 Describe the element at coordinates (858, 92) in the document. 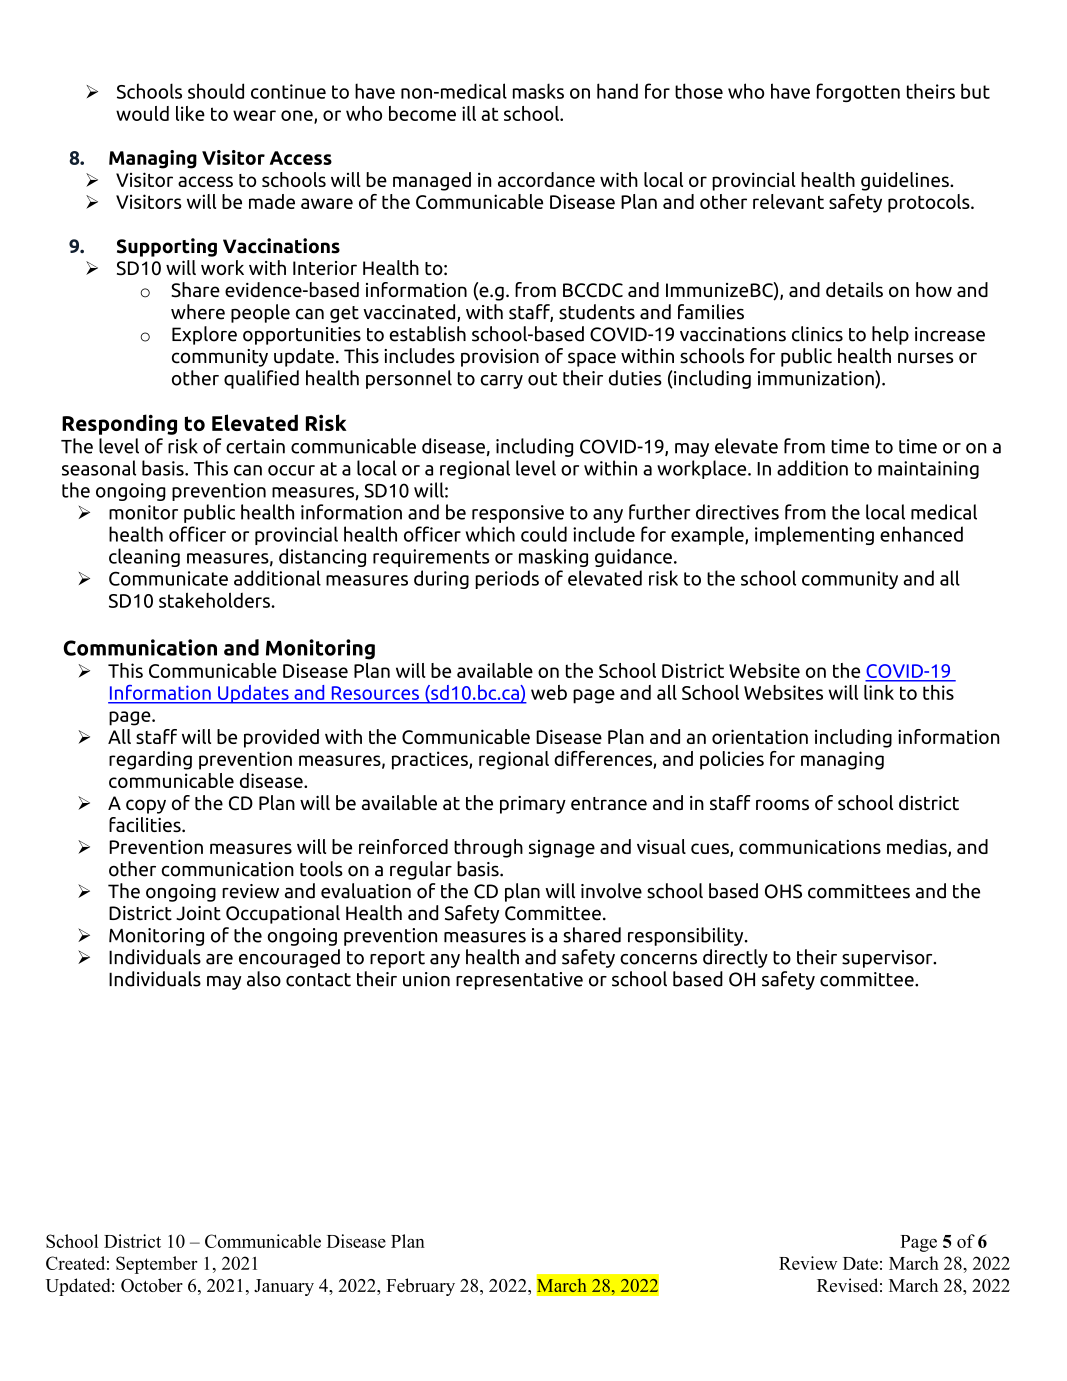

I see `forgotten` at that location.
